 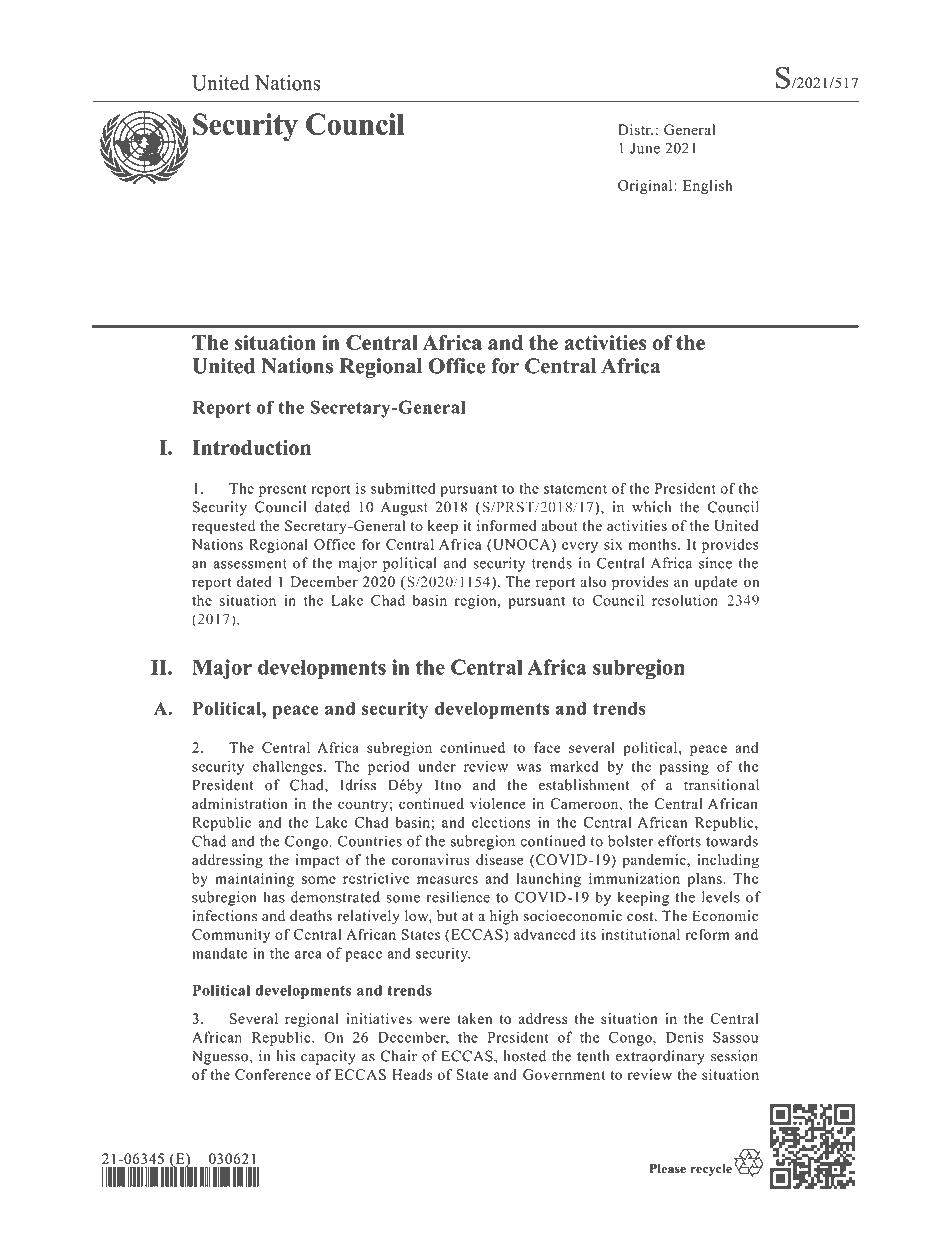 I want to click on English, so click(x=707, y=187).
